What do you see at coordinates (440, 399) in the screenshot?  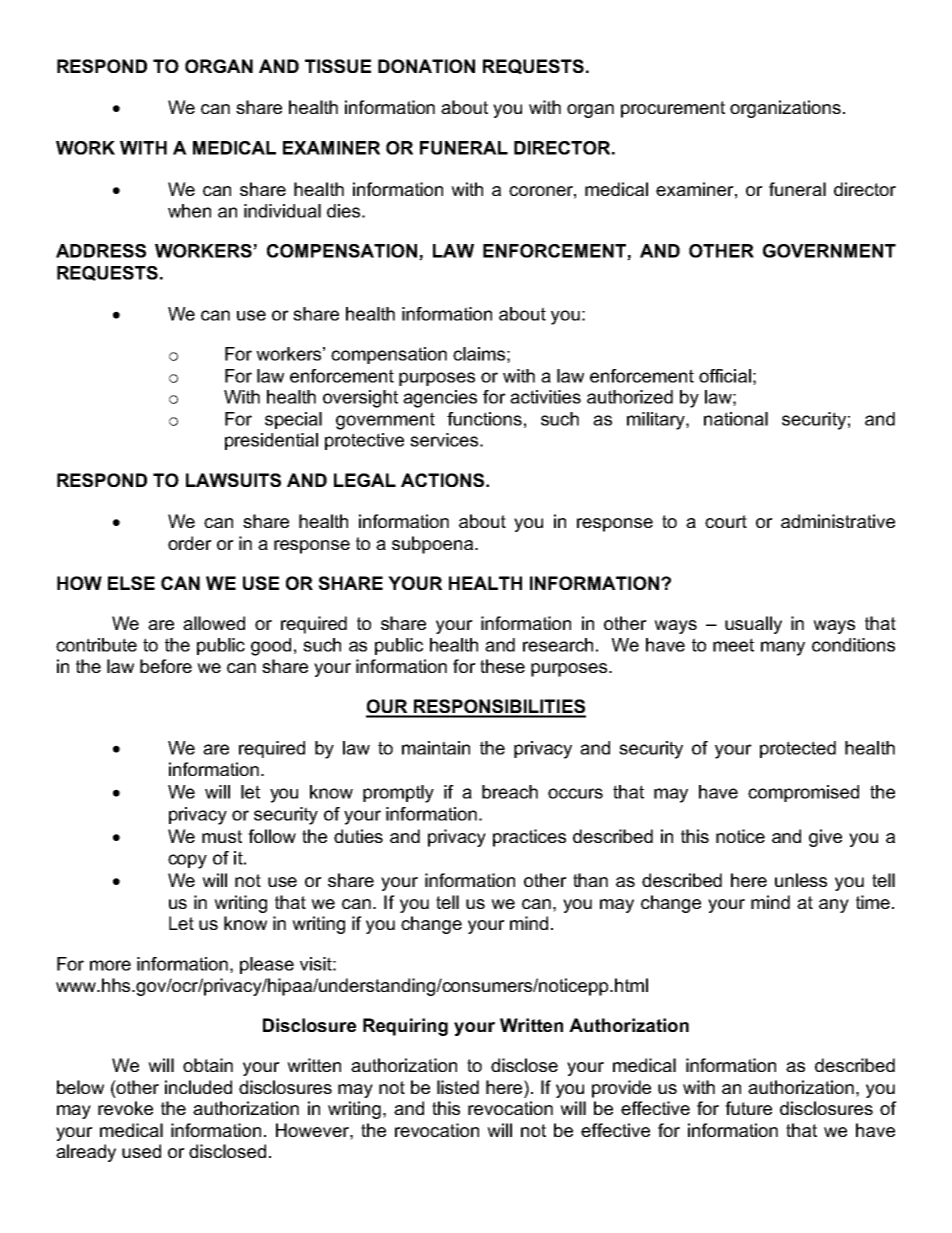 I see `agencies` at bounding box center [440, 399].
